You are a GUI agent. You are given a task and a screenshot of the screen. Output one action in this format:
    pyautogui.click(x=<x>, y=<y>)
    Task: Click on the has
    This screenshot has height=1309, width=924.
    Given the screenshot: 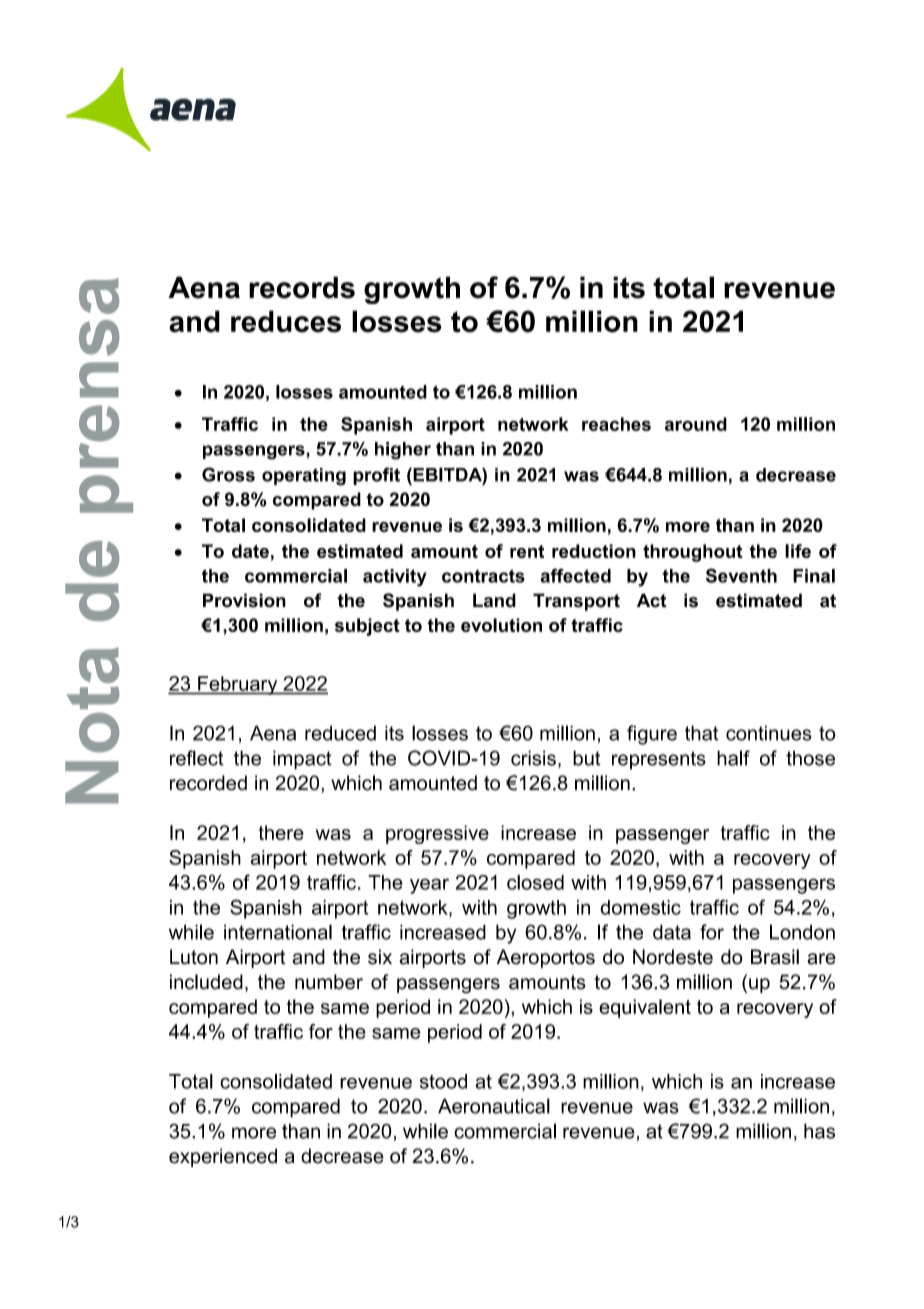 What is the action you would take?
    pyautogui.click(x=819, y=1131)
